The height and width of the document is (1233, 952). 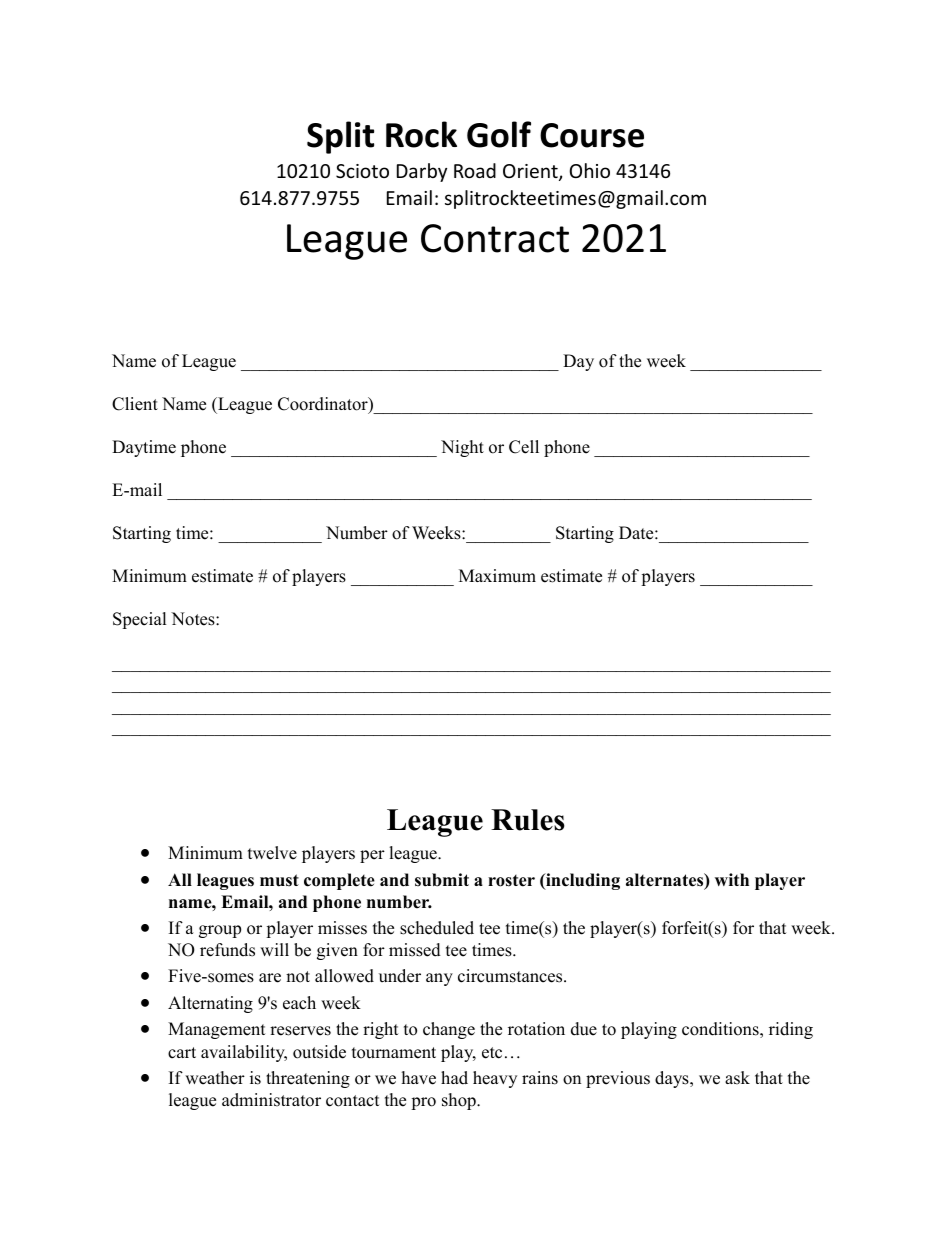 What do you see at coordinates (442, 880) in the document?
I see `submit` at bounding box center [442, 880].
